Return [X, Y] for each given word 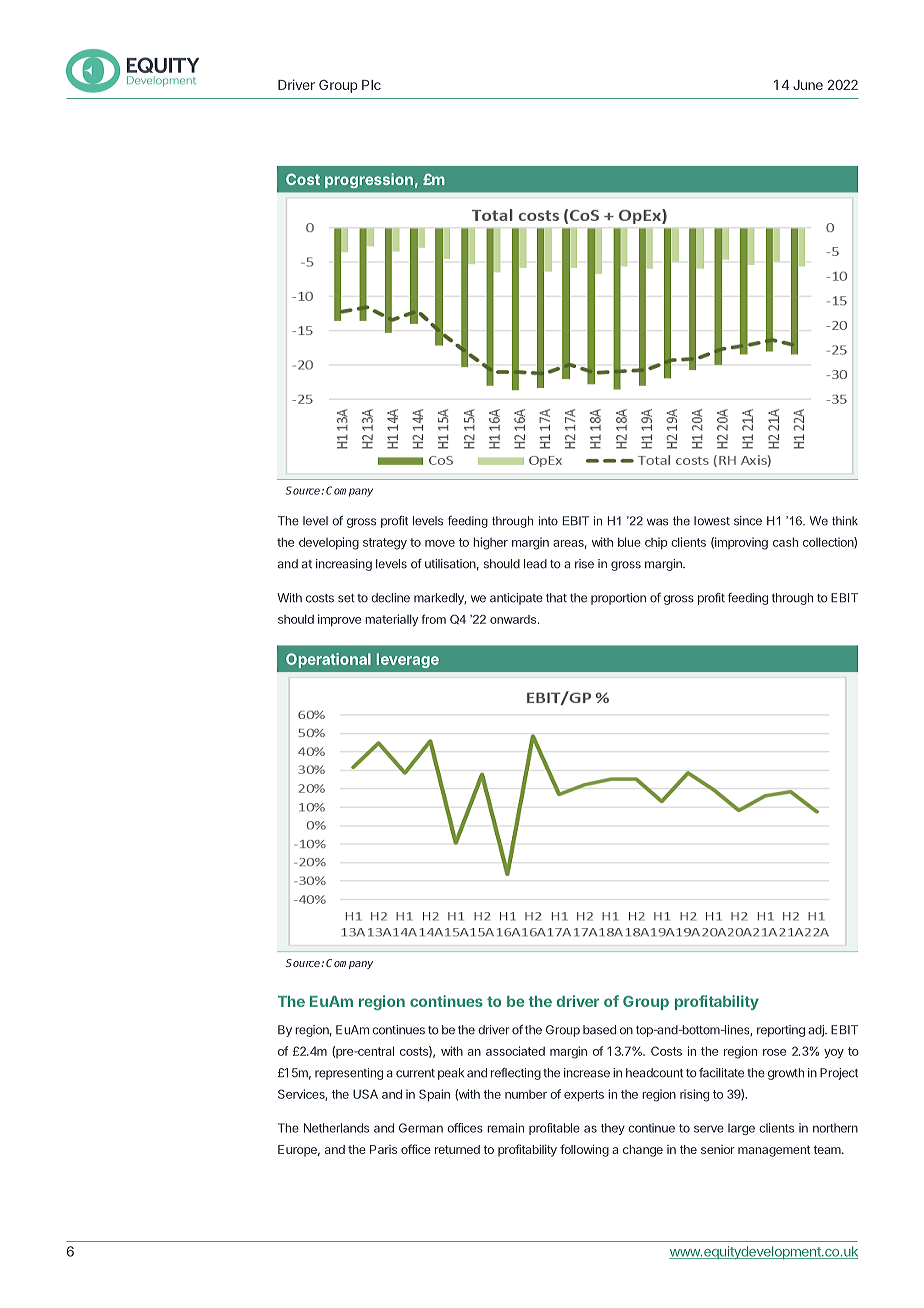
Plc [371, 85]
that [556, 598]
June [808, 85]
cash [785, 542]
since [748, 521]
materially [391, 620]
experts [584, 1095]
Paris [383, 1149]
